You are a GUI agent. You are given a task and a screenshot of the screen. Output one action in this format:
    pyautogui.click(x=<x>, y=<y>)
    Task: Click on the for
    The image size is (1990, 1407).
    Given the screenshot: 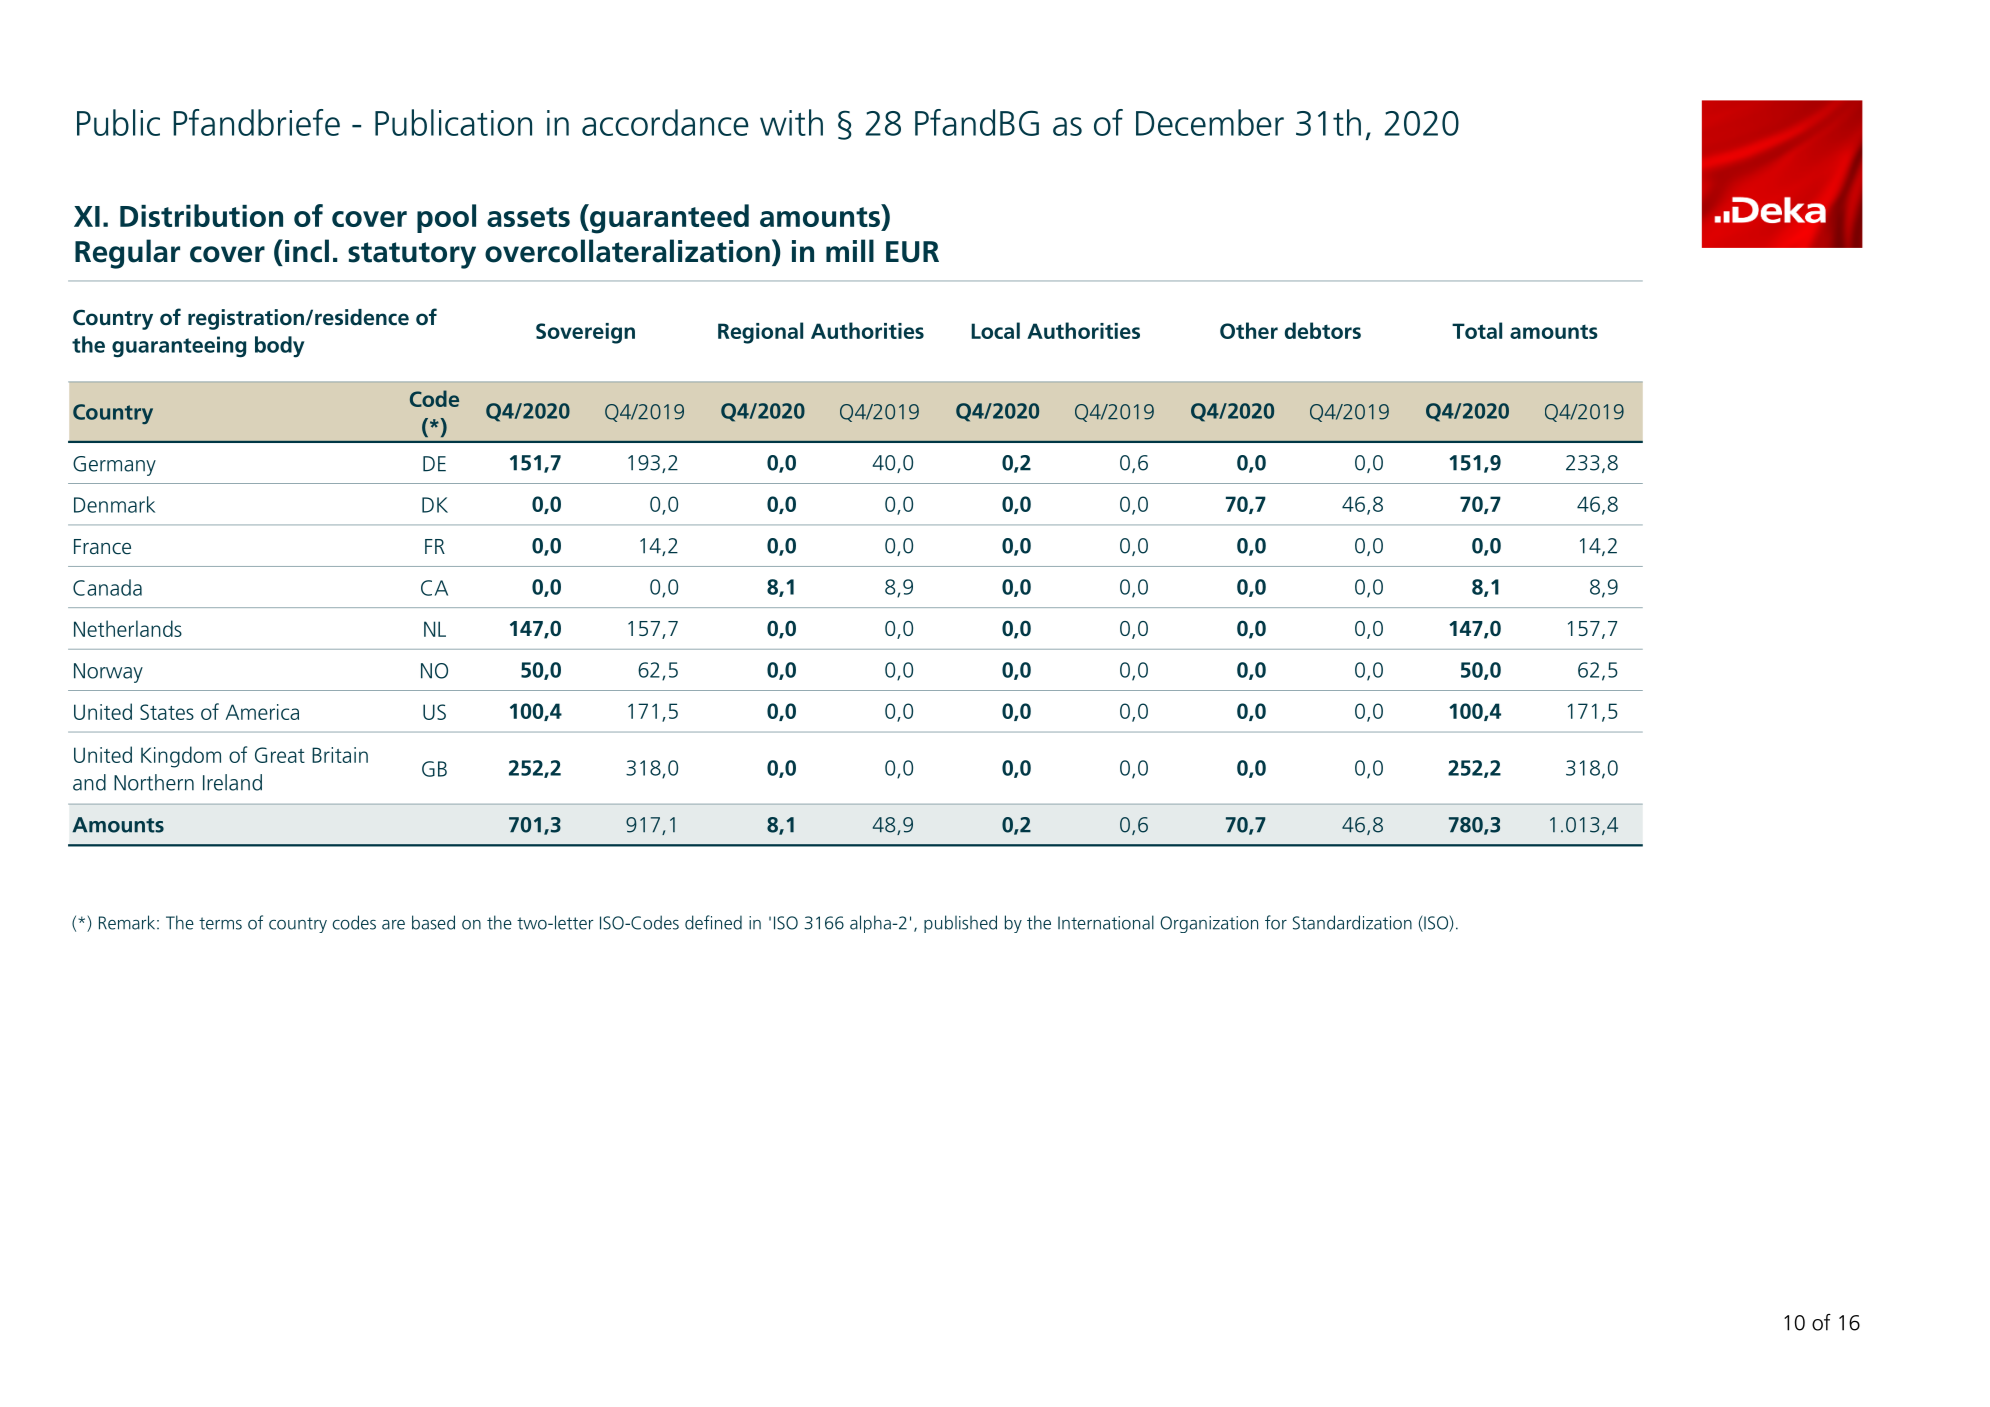 What is the action you would take?
    pyautogui.click(x=1276, y=922)
